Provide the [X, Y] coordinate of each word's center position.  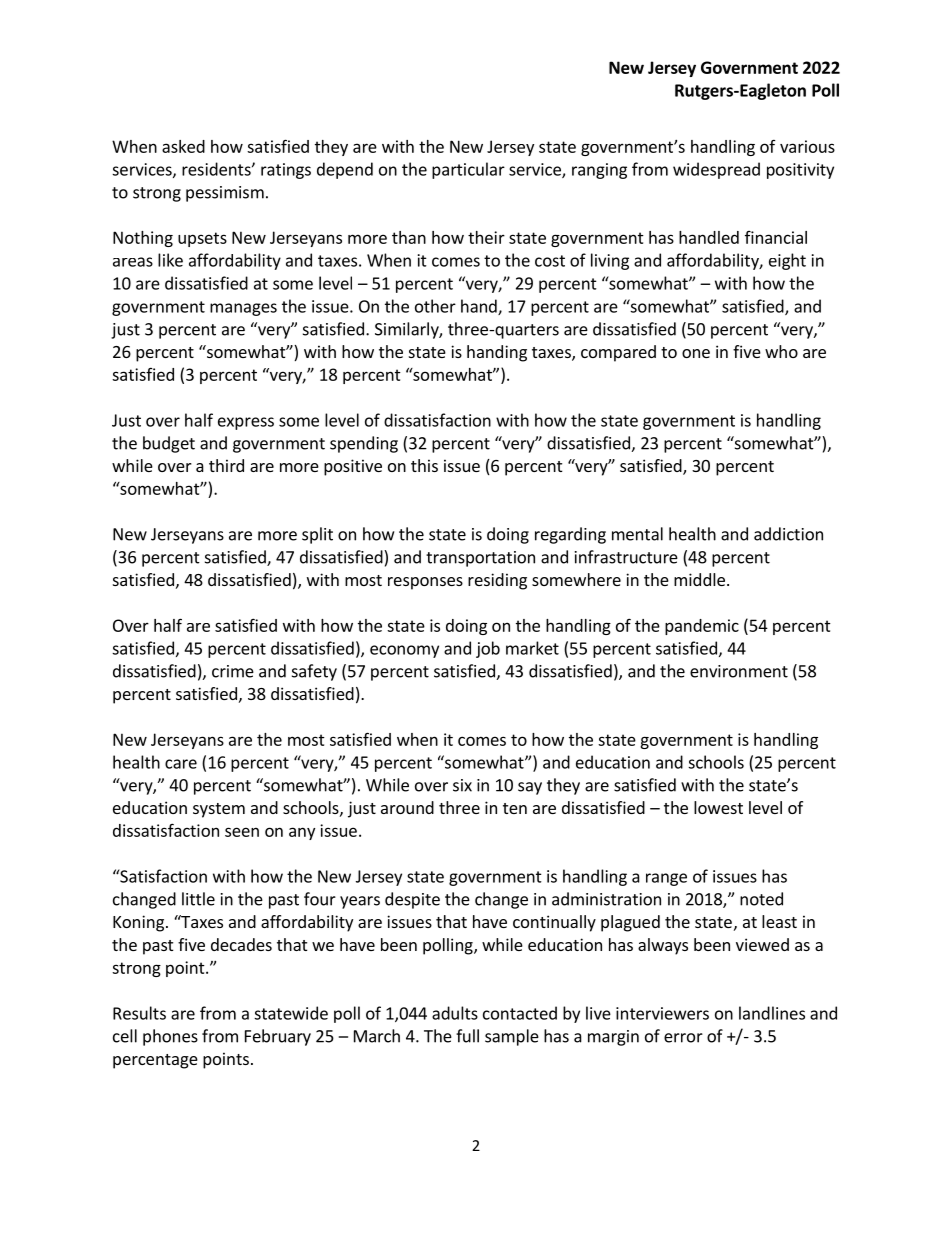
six [462, 785]
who [781, 351]
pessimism [225, 194]
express [246, 423]
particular [468, 170]
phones [170, 1037]
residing [497, 581]
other [435, 306]
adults [455, 1013]
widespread [716, 170]
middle [699, 579]
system [219, 810]
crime [233, 671]
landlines [772, 1013]
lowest [718, 807]
